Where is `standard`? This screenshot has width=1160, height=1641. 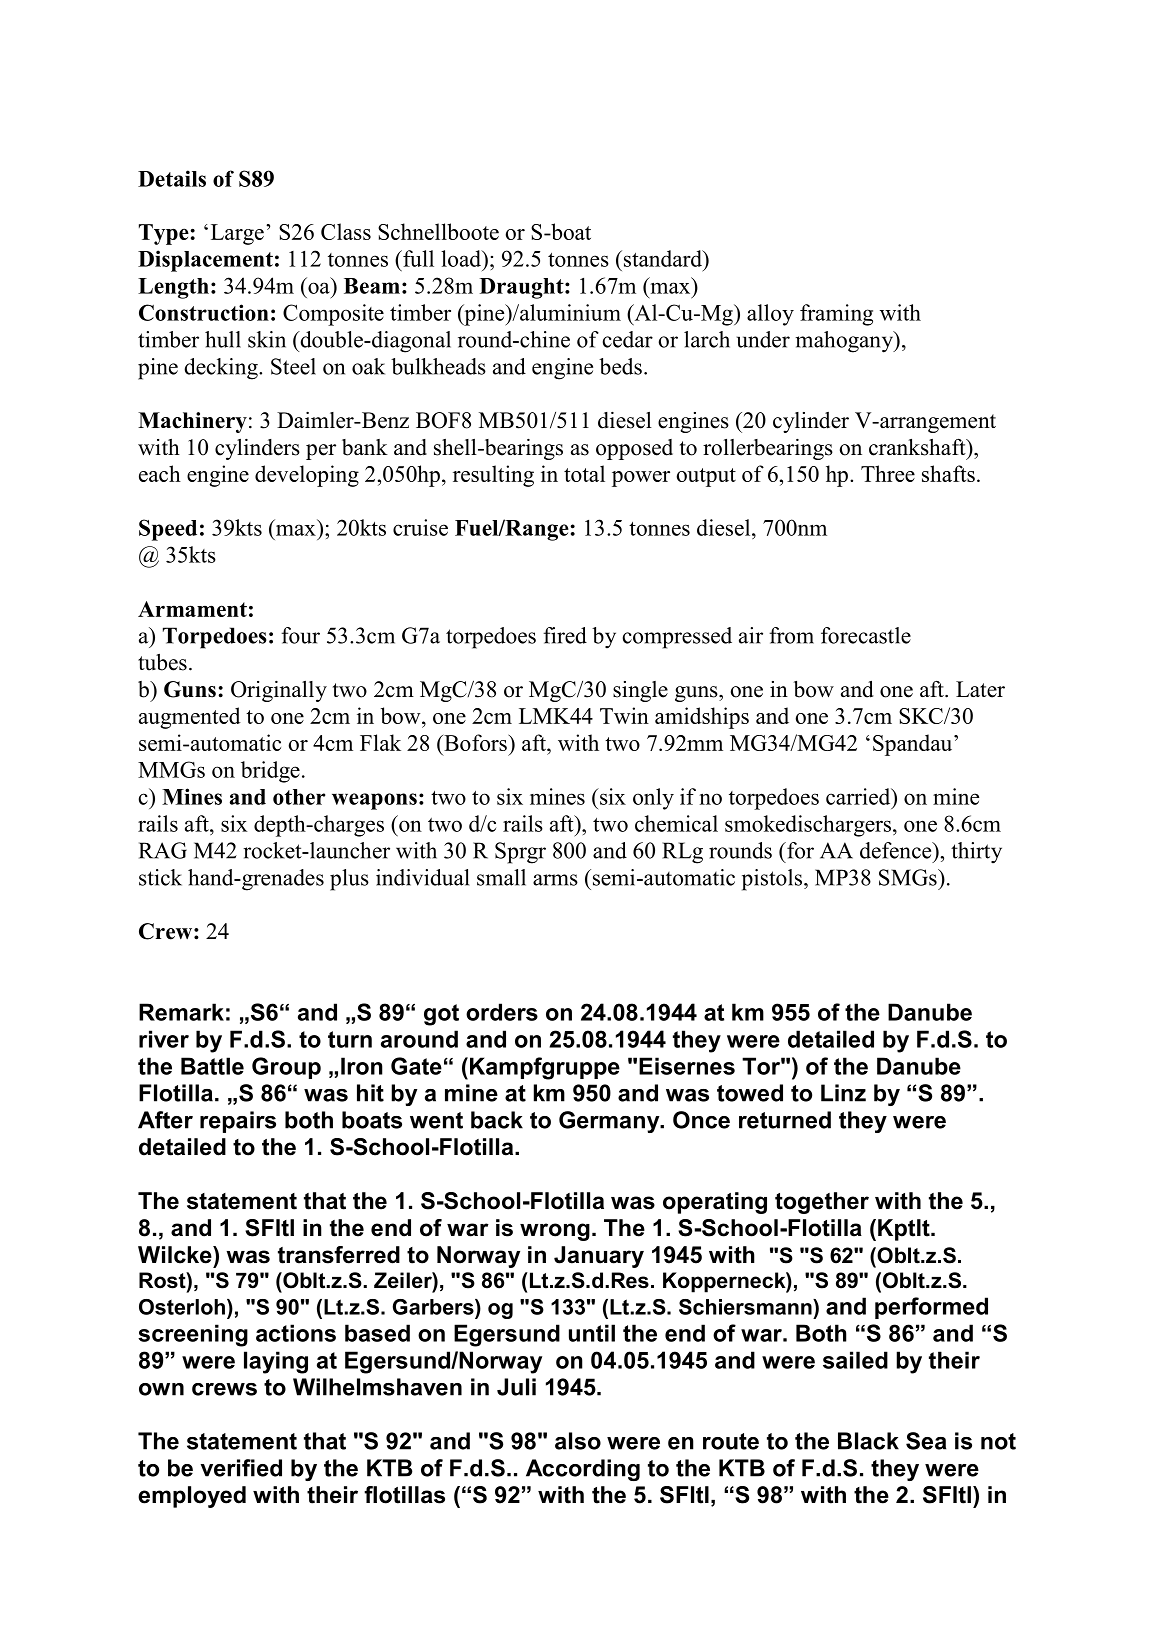
standard is located at coordinates (662, 258).
